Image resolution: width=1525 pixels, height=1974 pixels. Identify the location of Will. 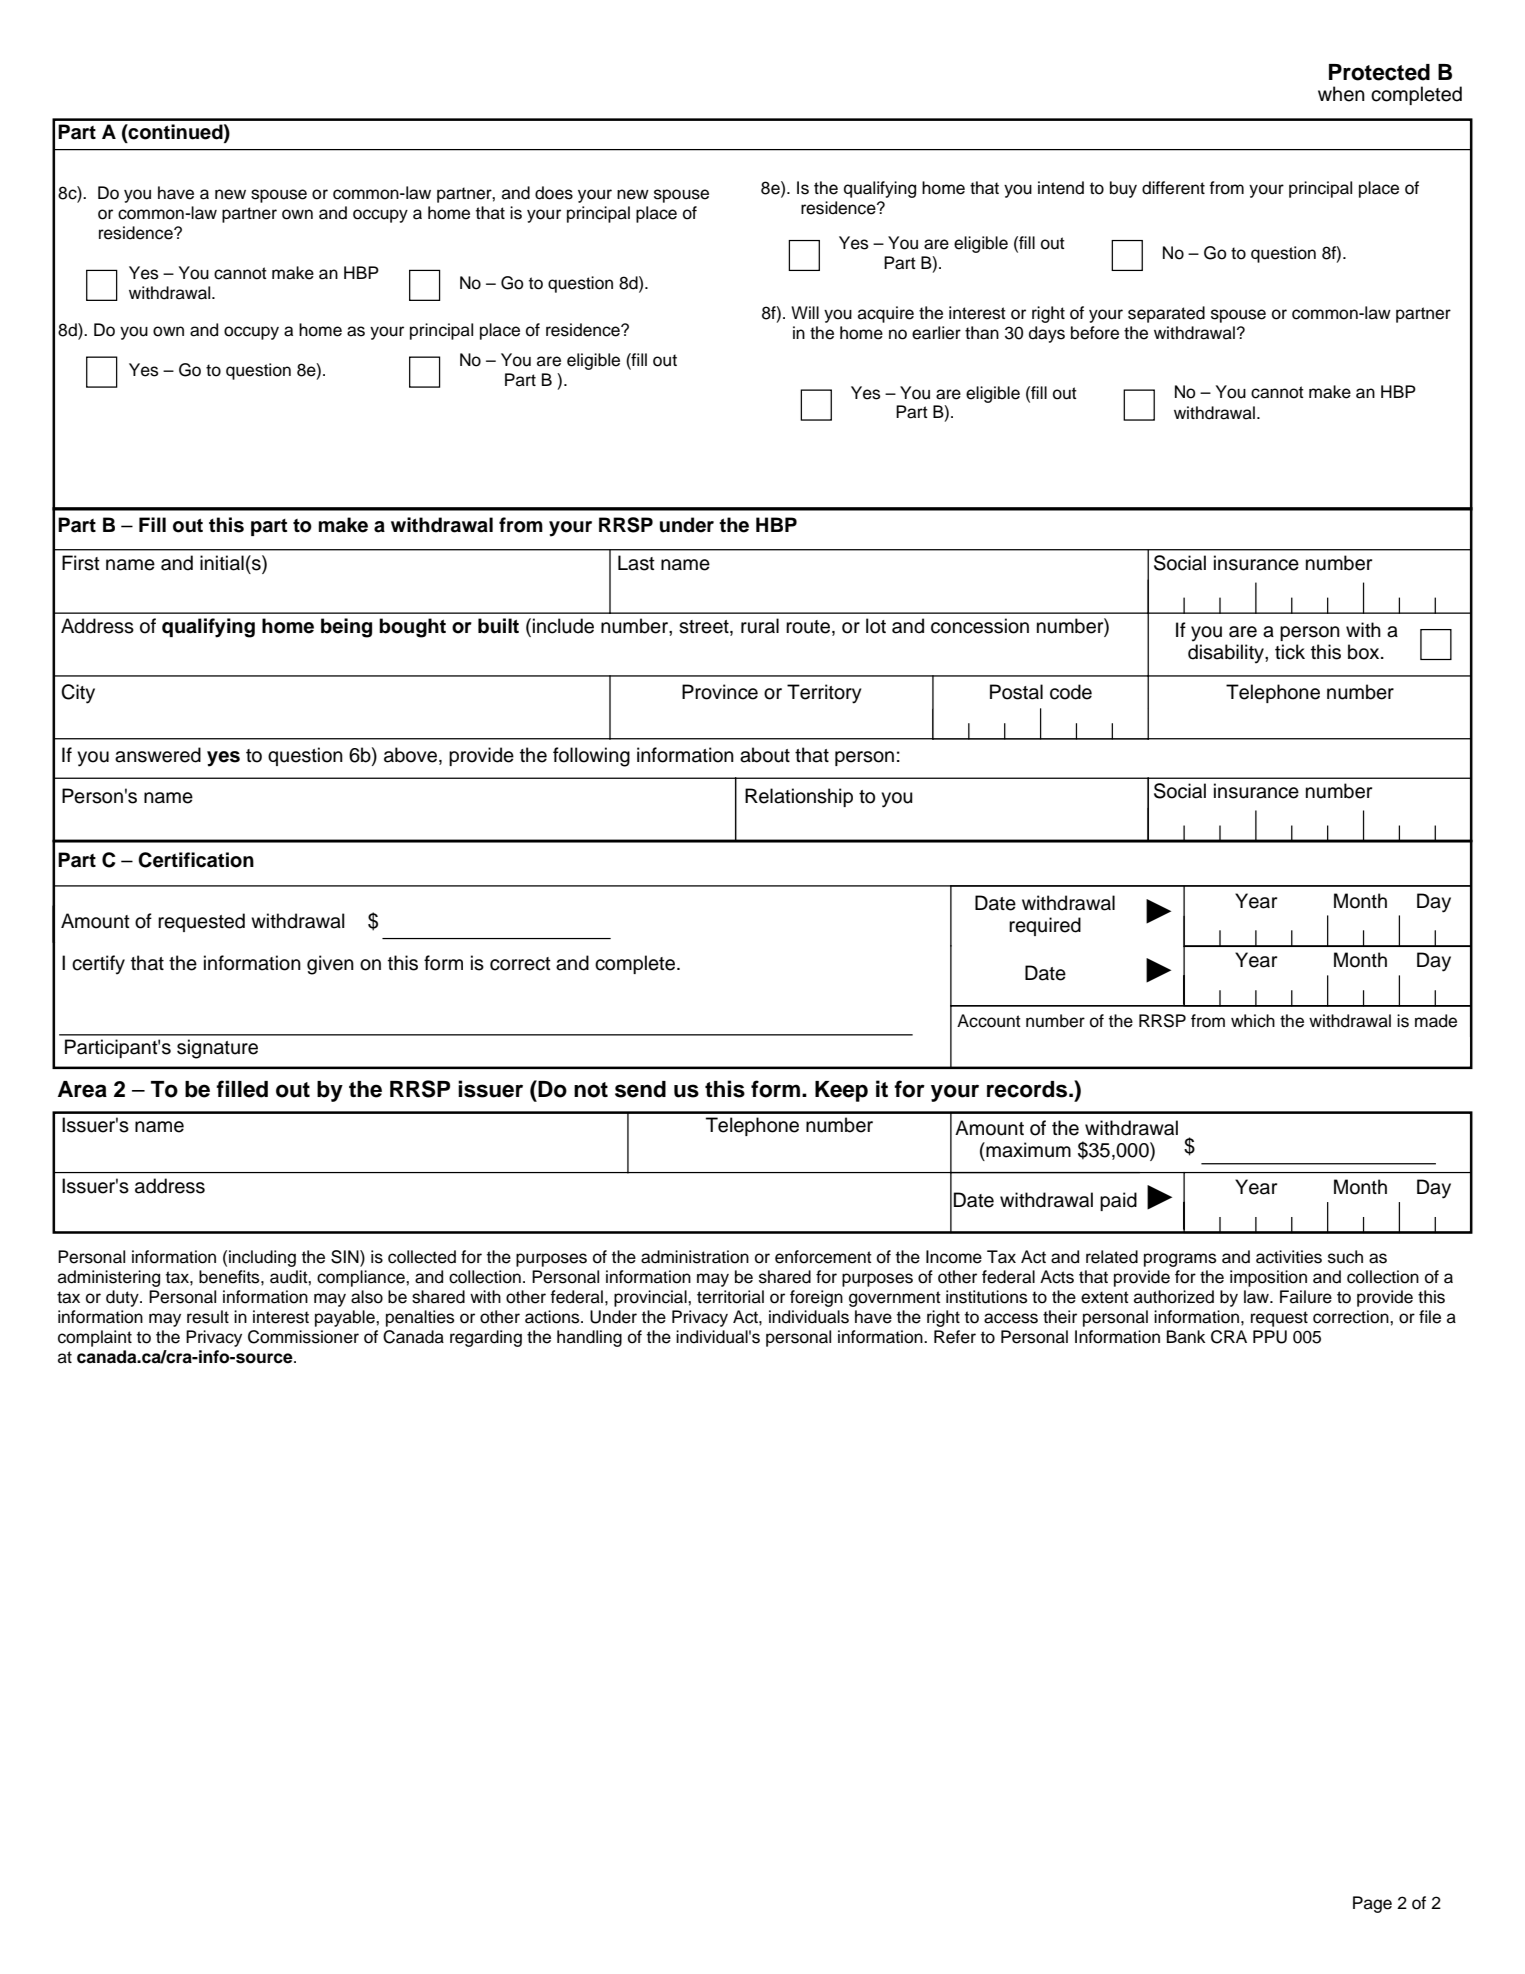
(805, 312).
